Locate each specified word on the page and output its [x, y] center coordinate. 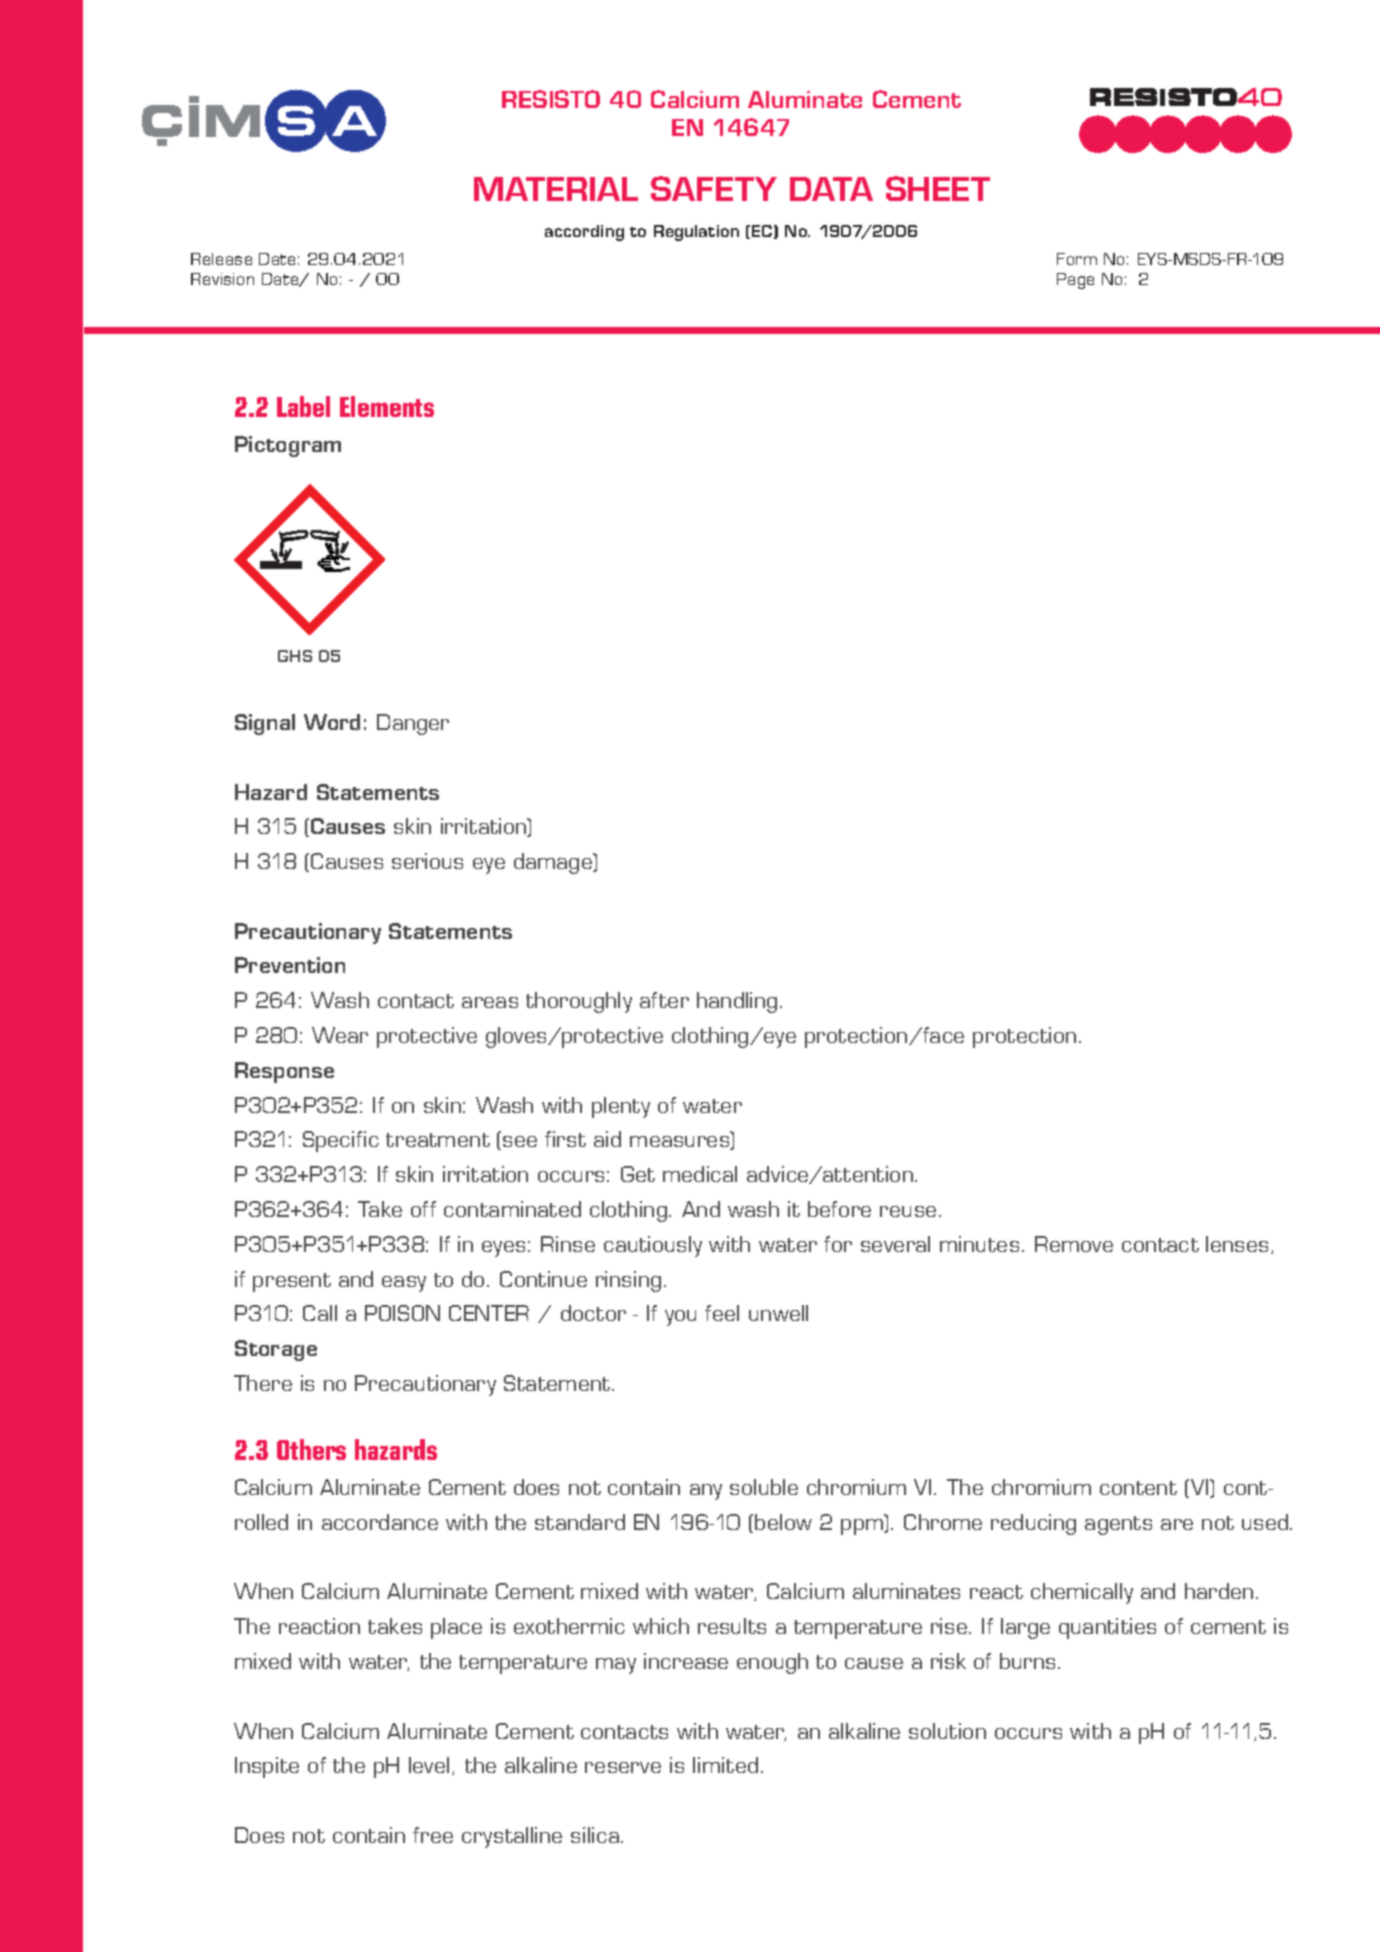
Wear [340, 1035]
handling [737, 1002]
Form [1077, 259]
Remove [1074, 1244]
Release [221, 259]
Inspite [267, 1767]
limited [725, 1765]
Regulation [696, 233]
